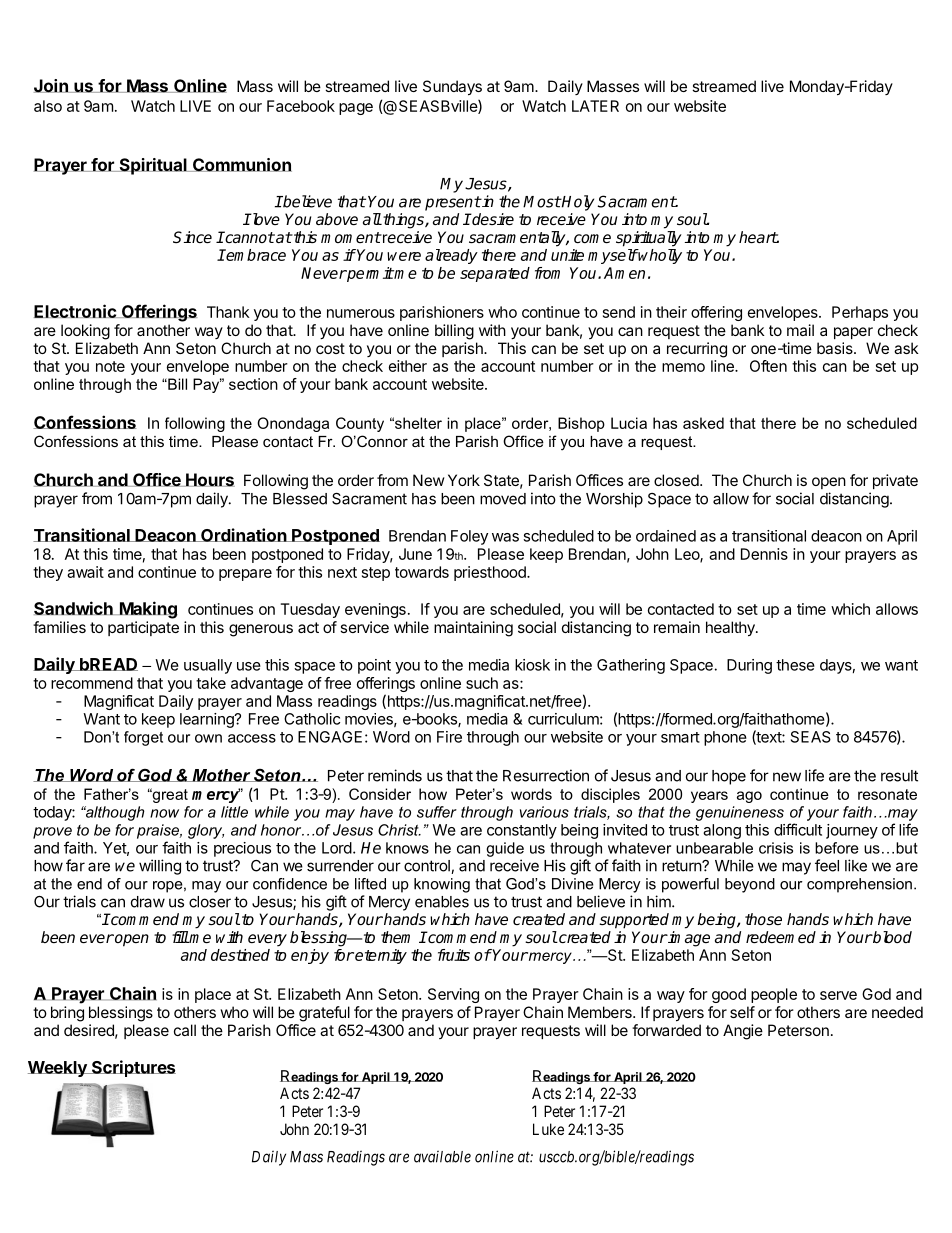  What do you see at coordinates (442, 1156) in the document?
I see `available` at bounding box center [442, 1156].
